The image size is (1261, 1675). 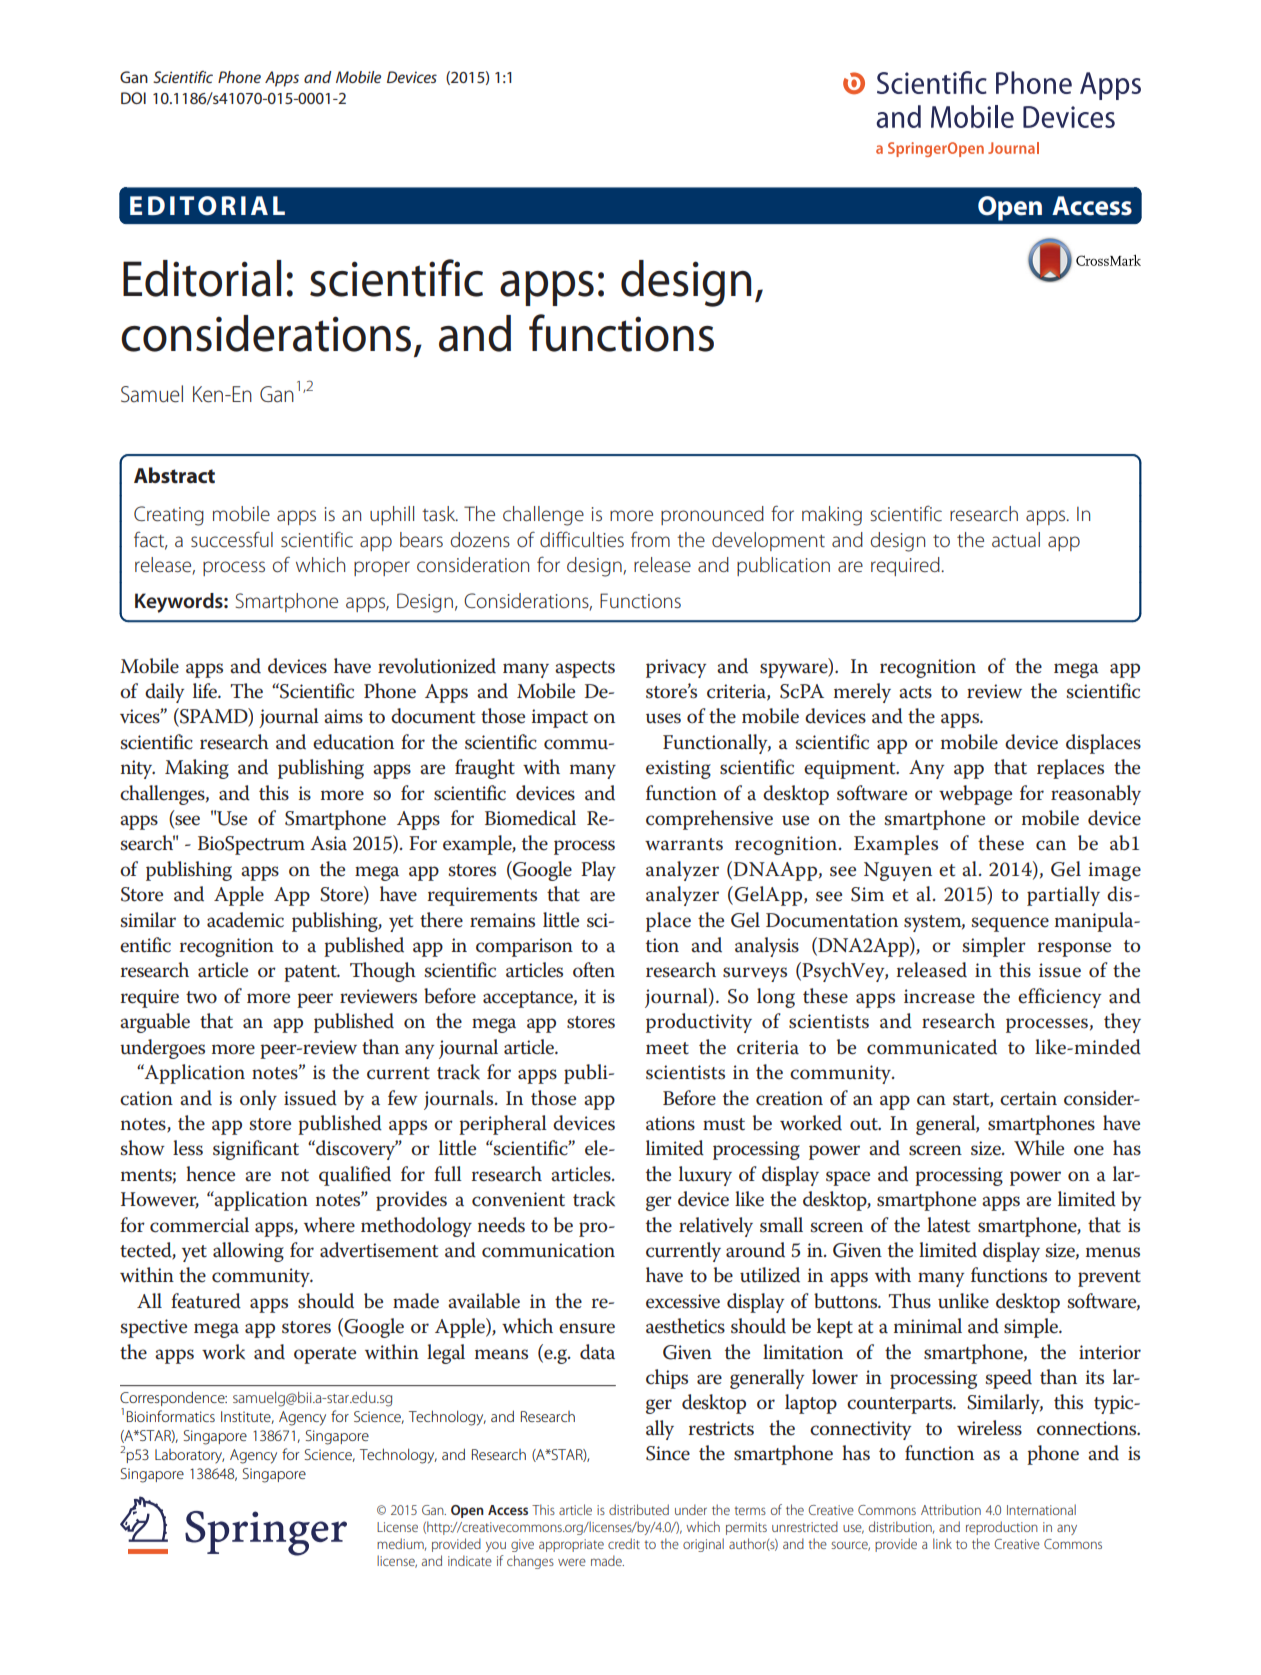 What do you see at coordinates (256, 1150) in the screenshot?
I see `significant` at bounding box center [256, 1150].
